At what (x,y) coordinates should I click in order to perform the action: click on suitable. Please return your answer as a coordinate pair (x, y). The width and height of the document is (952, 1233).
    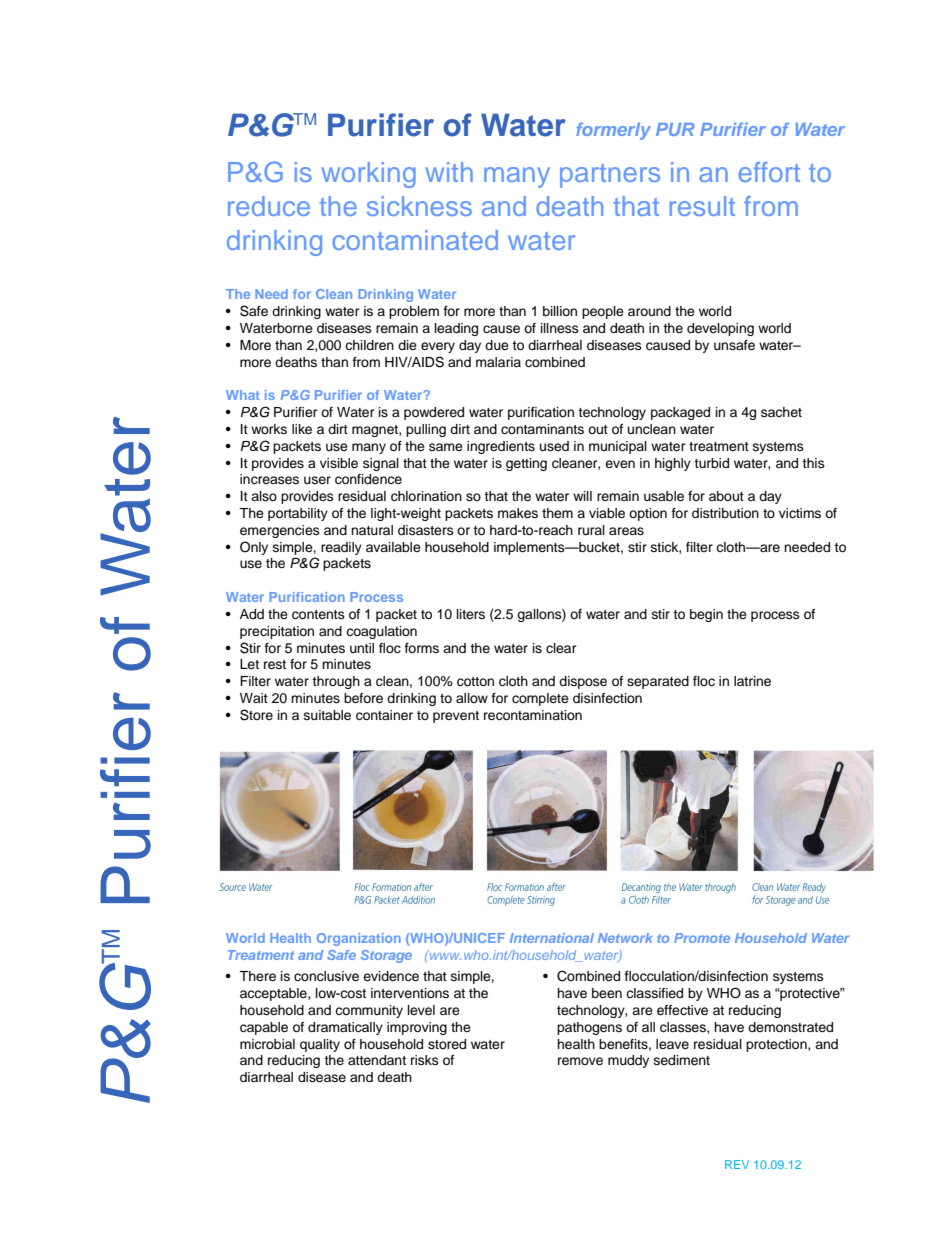
    Looking at the image, I should click on (327, 715).
